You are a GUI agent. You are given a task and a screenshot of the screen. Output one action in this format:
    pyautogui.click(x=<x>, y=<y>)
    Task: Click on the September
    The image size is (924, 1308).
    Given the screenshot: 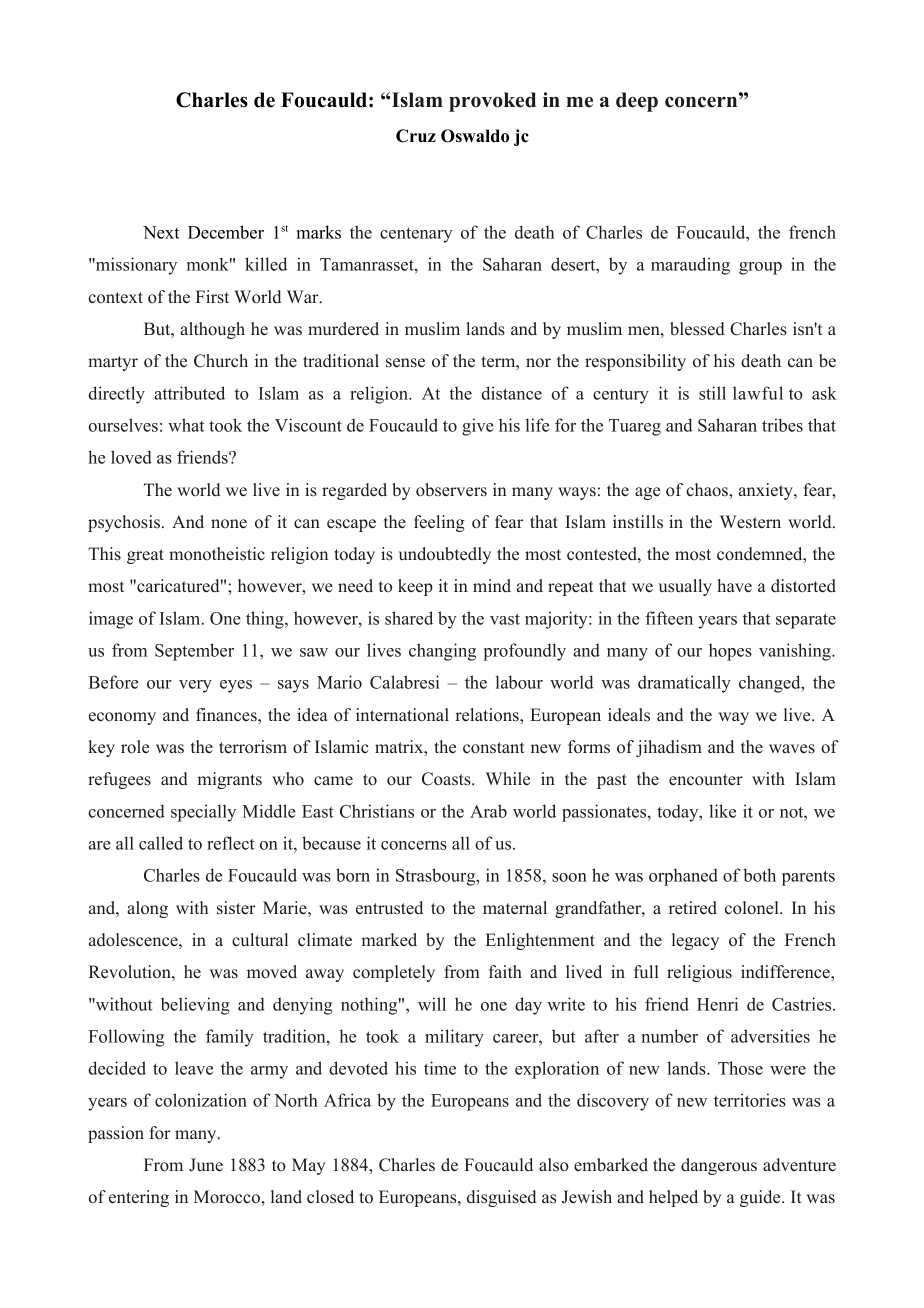 What is the action you would take?
    pyautogui.click(x=194, y=652)
